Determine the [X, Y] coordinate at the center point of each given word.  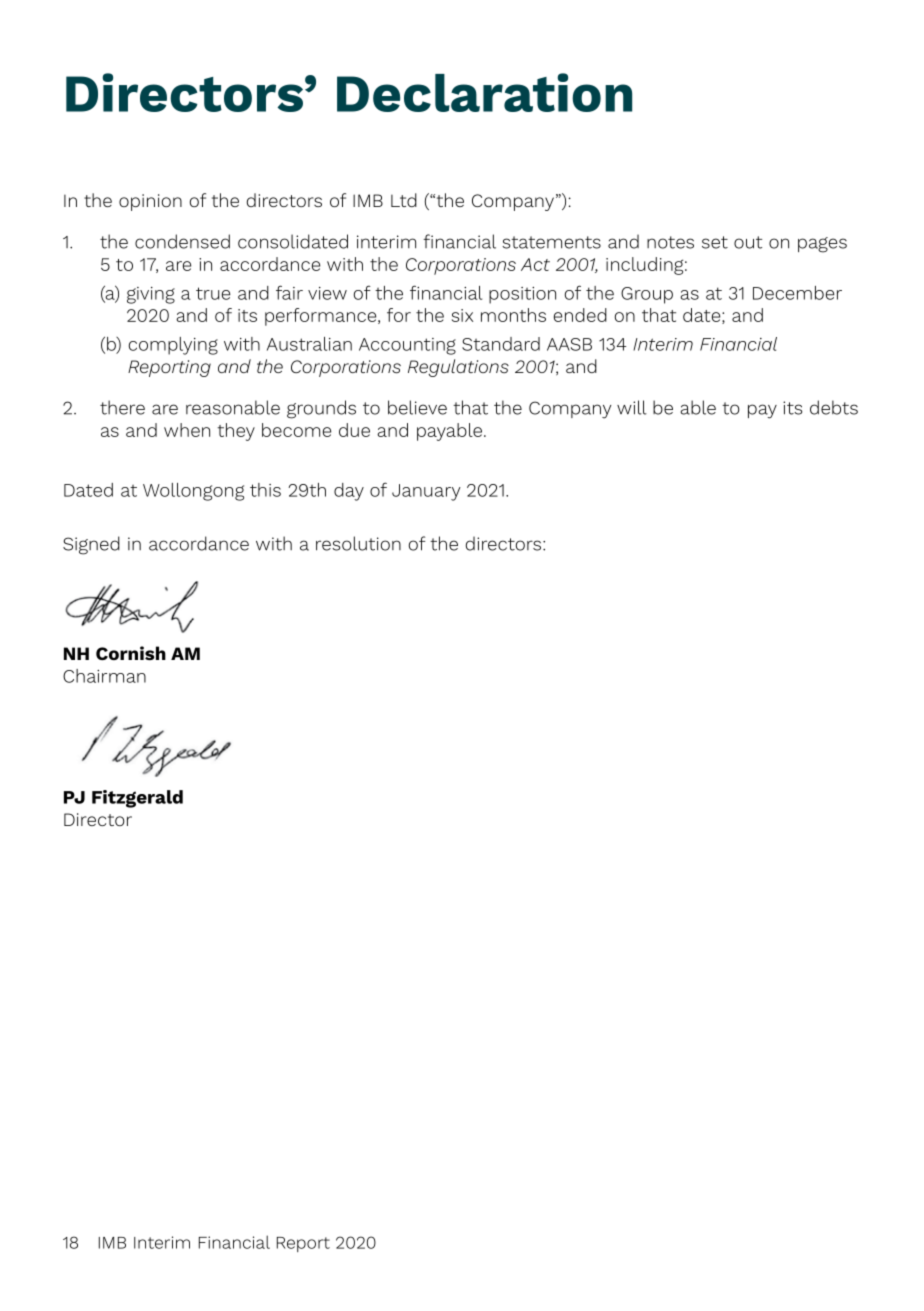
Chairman [104, 676]
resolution [358, 543]
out [748, 242]
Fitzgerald [137, 799]
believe [417, 407]
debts [834, 407]
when [187, 430]
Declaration [484, 92]
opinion [150, 202]
